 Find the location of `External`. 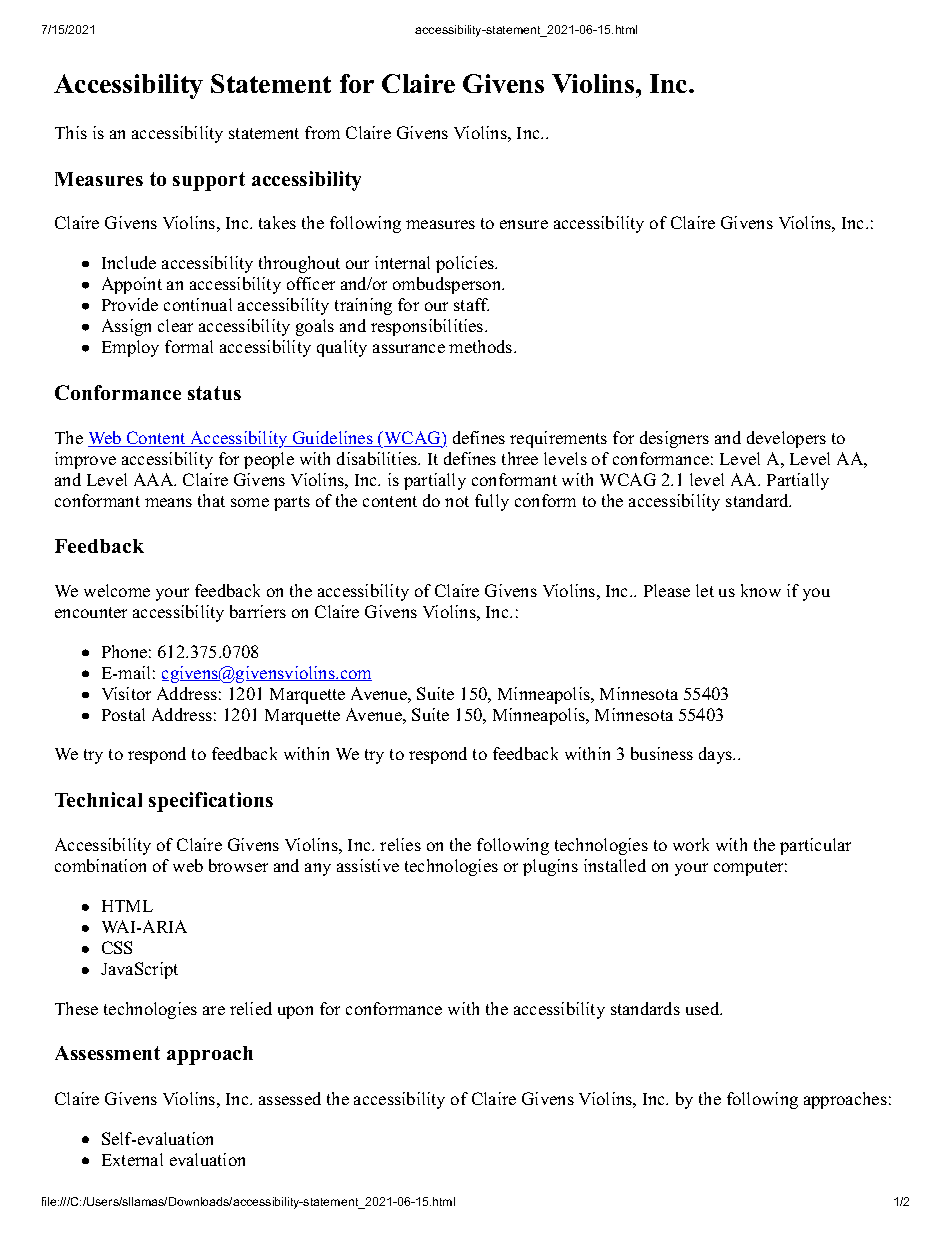

External is located at coordinates (132, 1159).
